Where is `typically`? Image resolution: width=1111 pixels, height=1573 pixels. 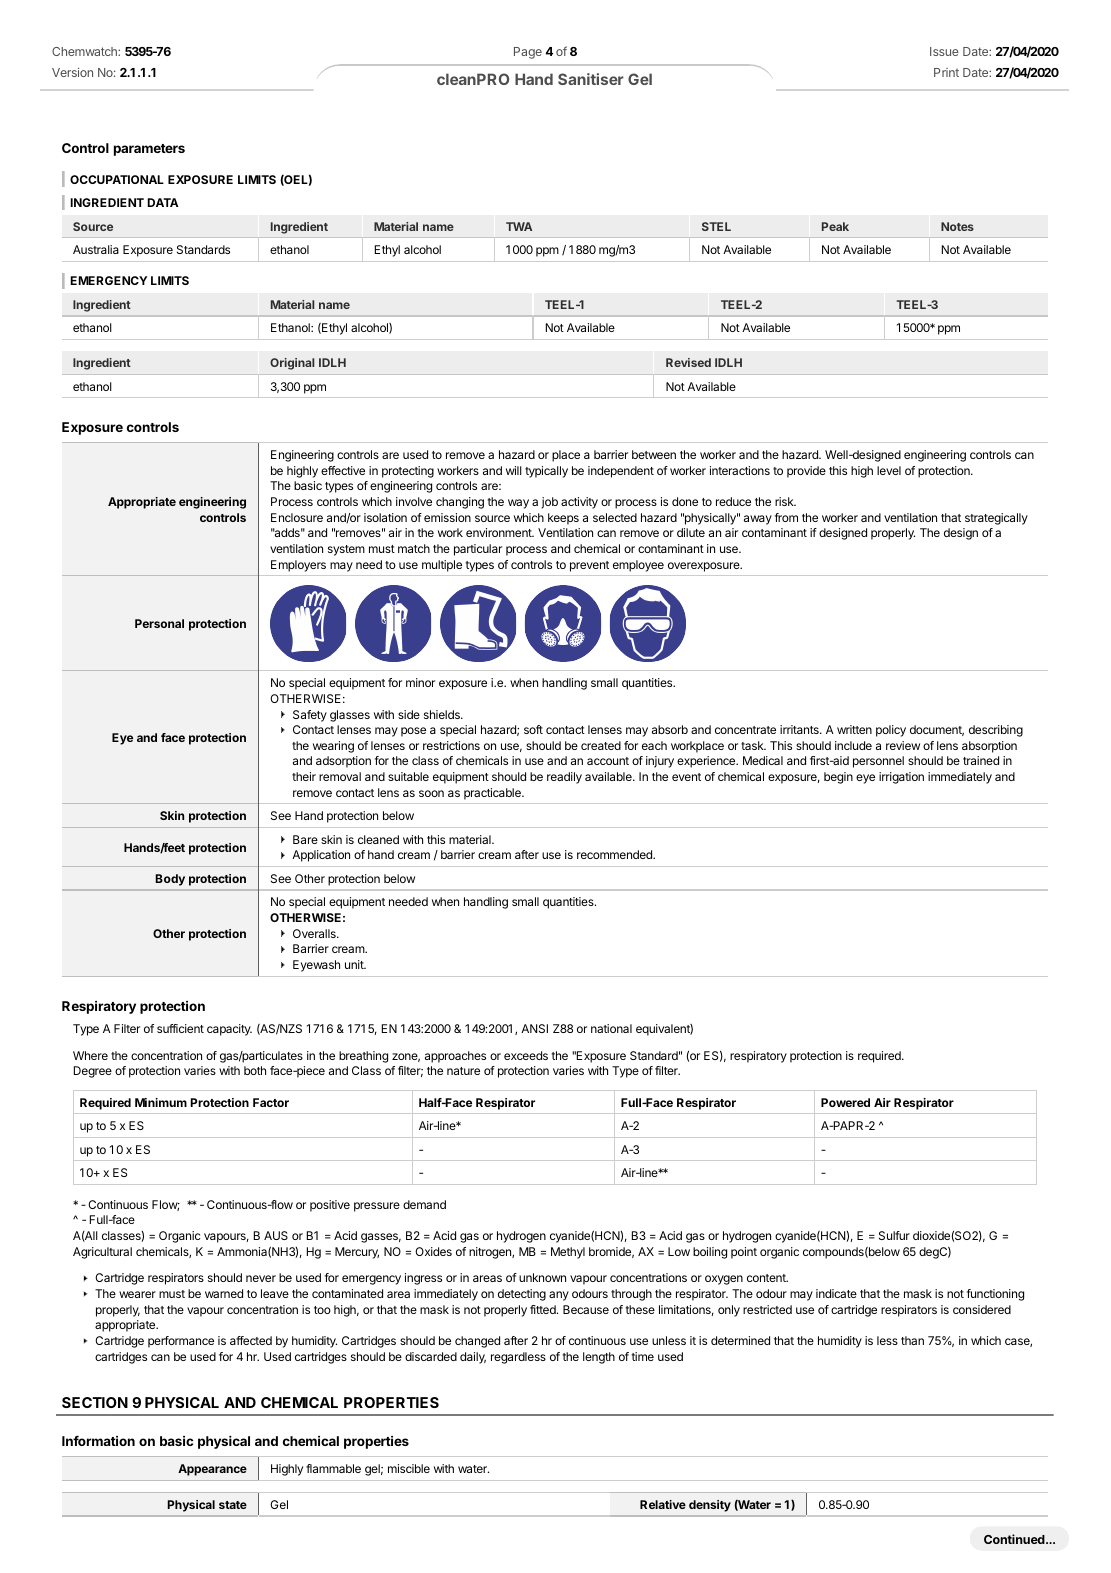
typically is located at coordinates (546, 472).
